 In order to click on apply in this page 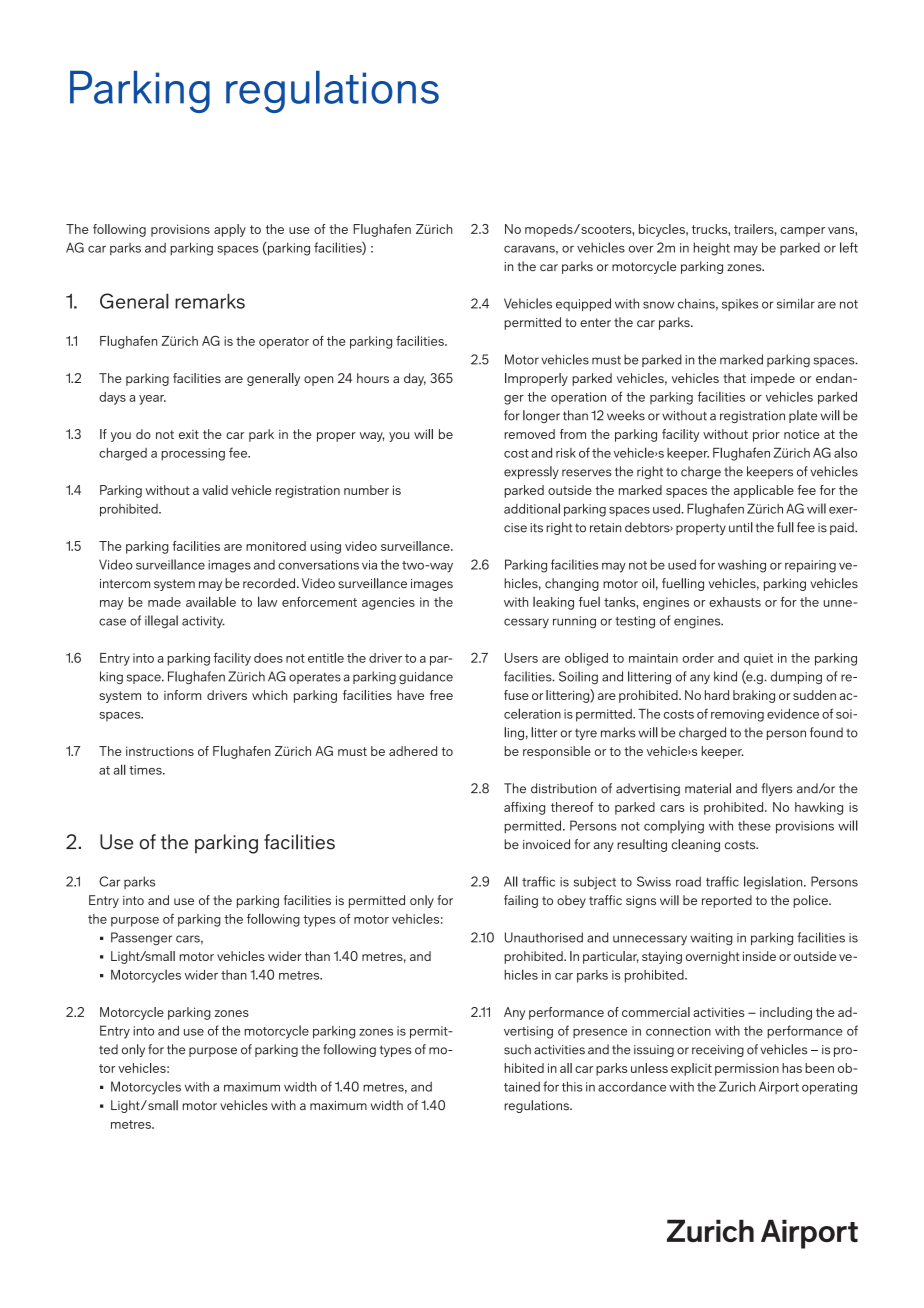, I will do `click(230, 230)`.
